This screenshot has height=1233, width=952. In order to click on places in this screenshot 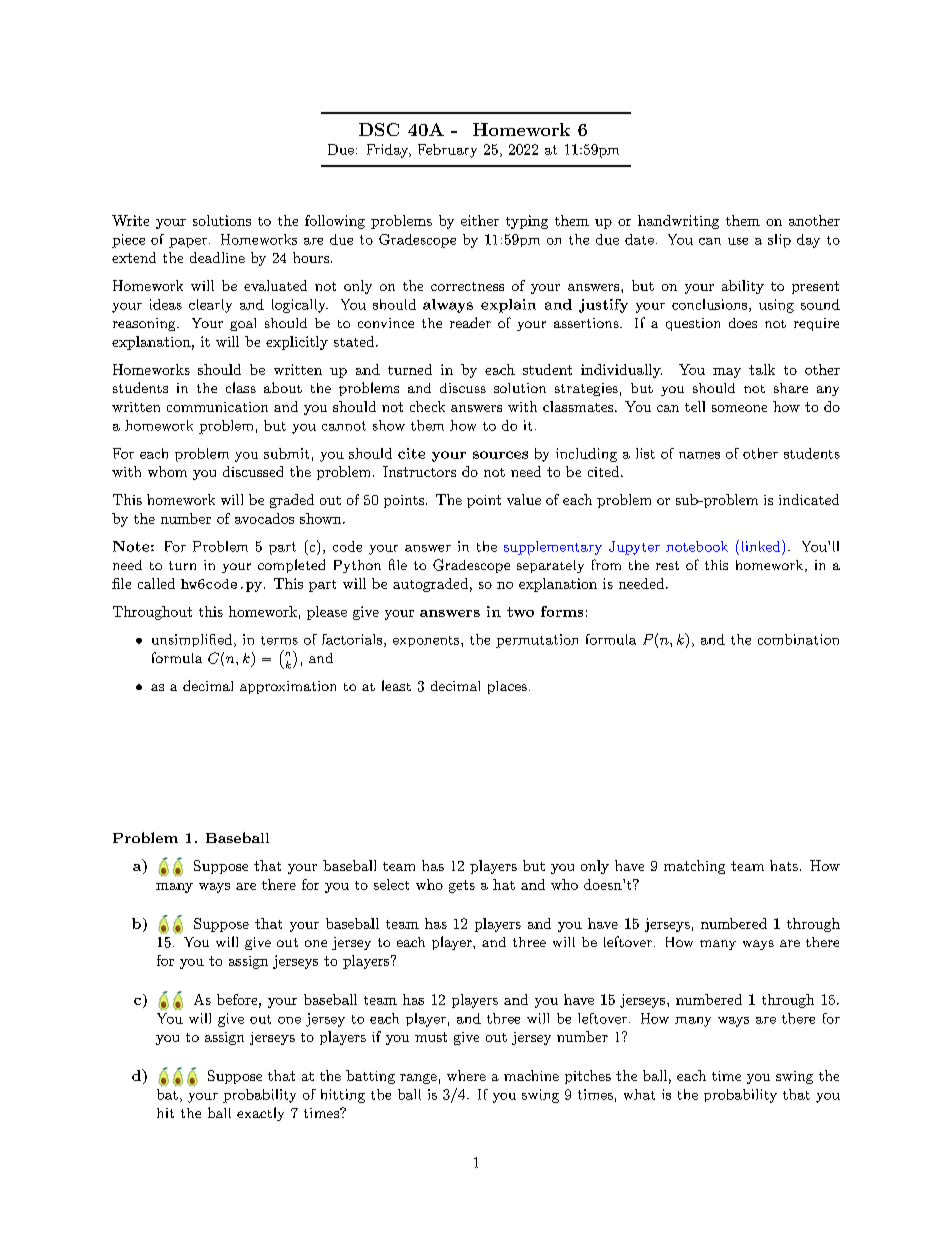, I will do `click(507, 687)`.
